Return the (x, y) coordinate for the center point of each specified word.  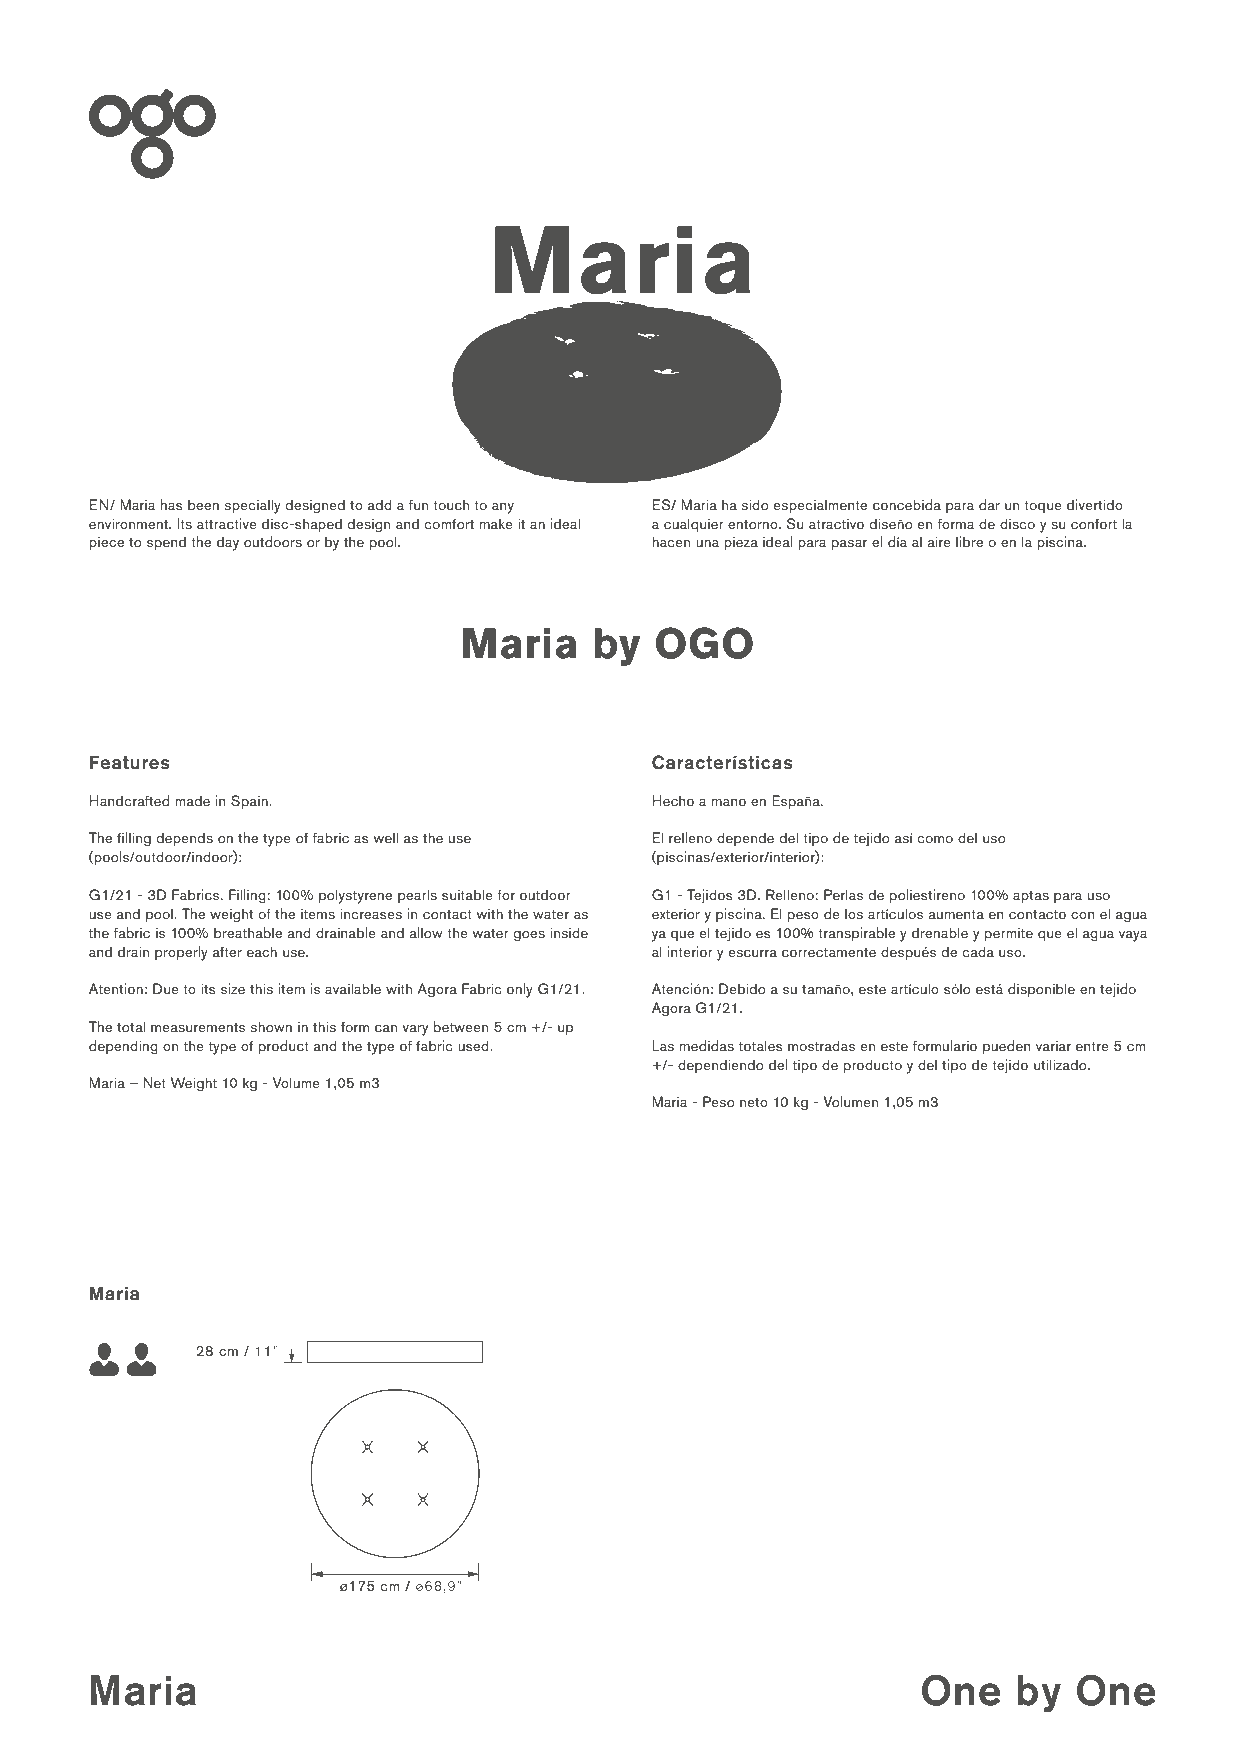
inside (569, 932)
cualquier (694, 525)
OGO (704, 643)
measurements (198, 1027)
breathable (248, 932)
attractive (227, 523)
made (192, 800)
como (935, 839)
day (228, 543)
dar (989, 504)
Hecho (673, 800)
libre (969, 541)
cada (978, 951)
